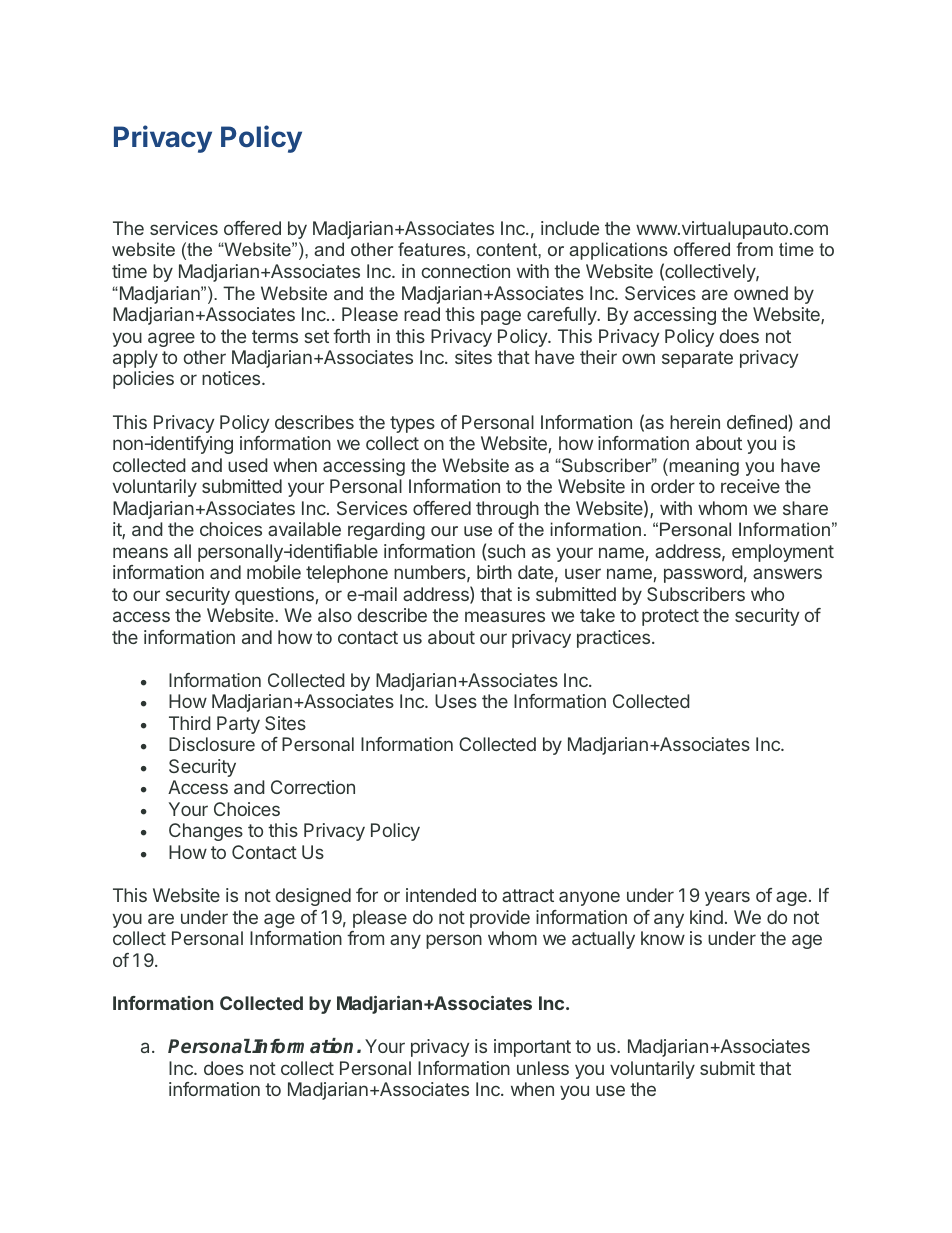 This document has height=1233, width=952. I want to click on used, so click(248, 465).
